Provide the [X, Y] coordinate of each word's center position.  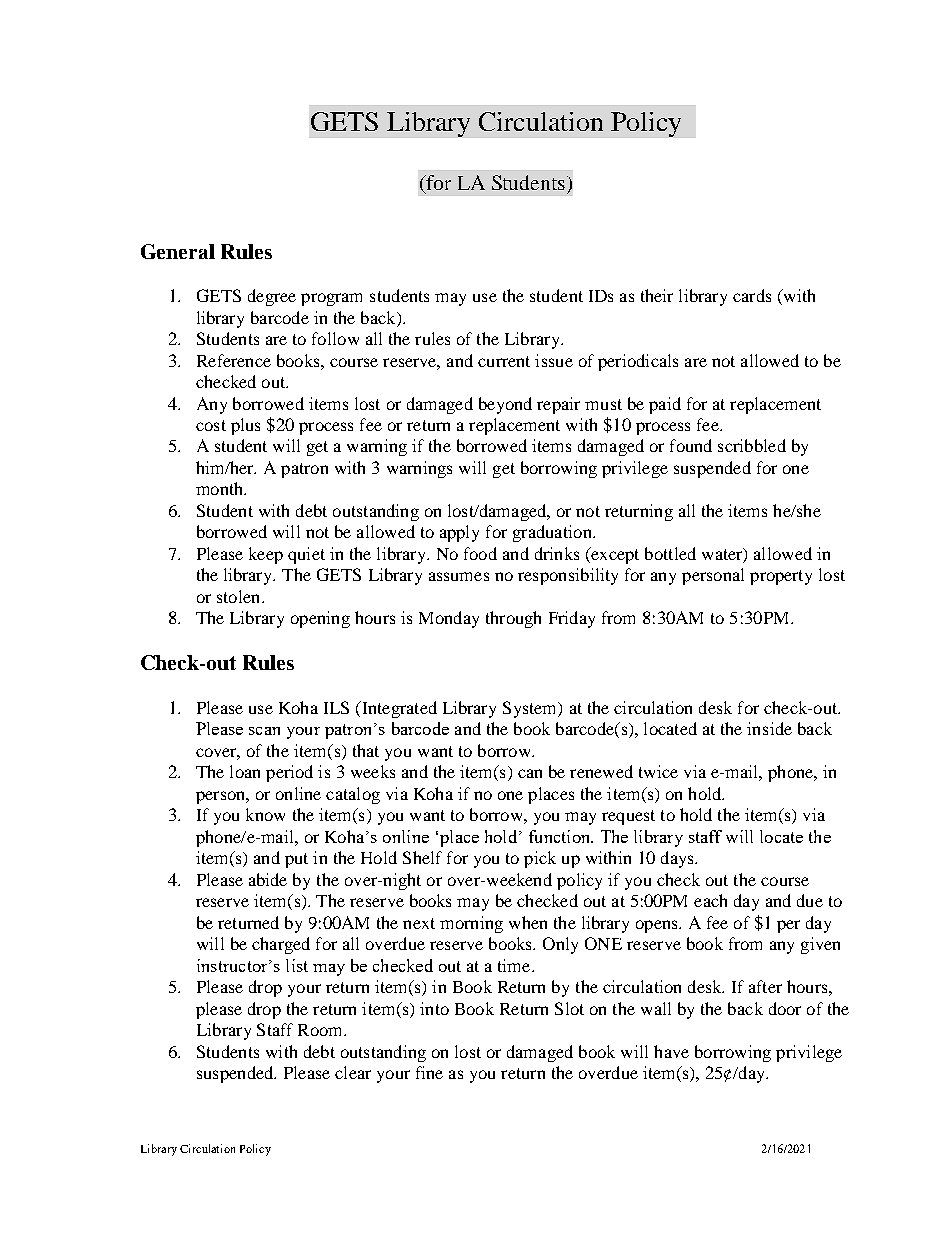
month [221, 488]
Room [321, 1030]
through [513, 619]
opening [320, 619]
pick [540, 859]
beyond [505, 405]
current [504, 361]
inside [769, 728]
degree [272, 297]
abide [268, 879]
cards [752, 295]
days [678, 859]
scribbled [752, 445]
